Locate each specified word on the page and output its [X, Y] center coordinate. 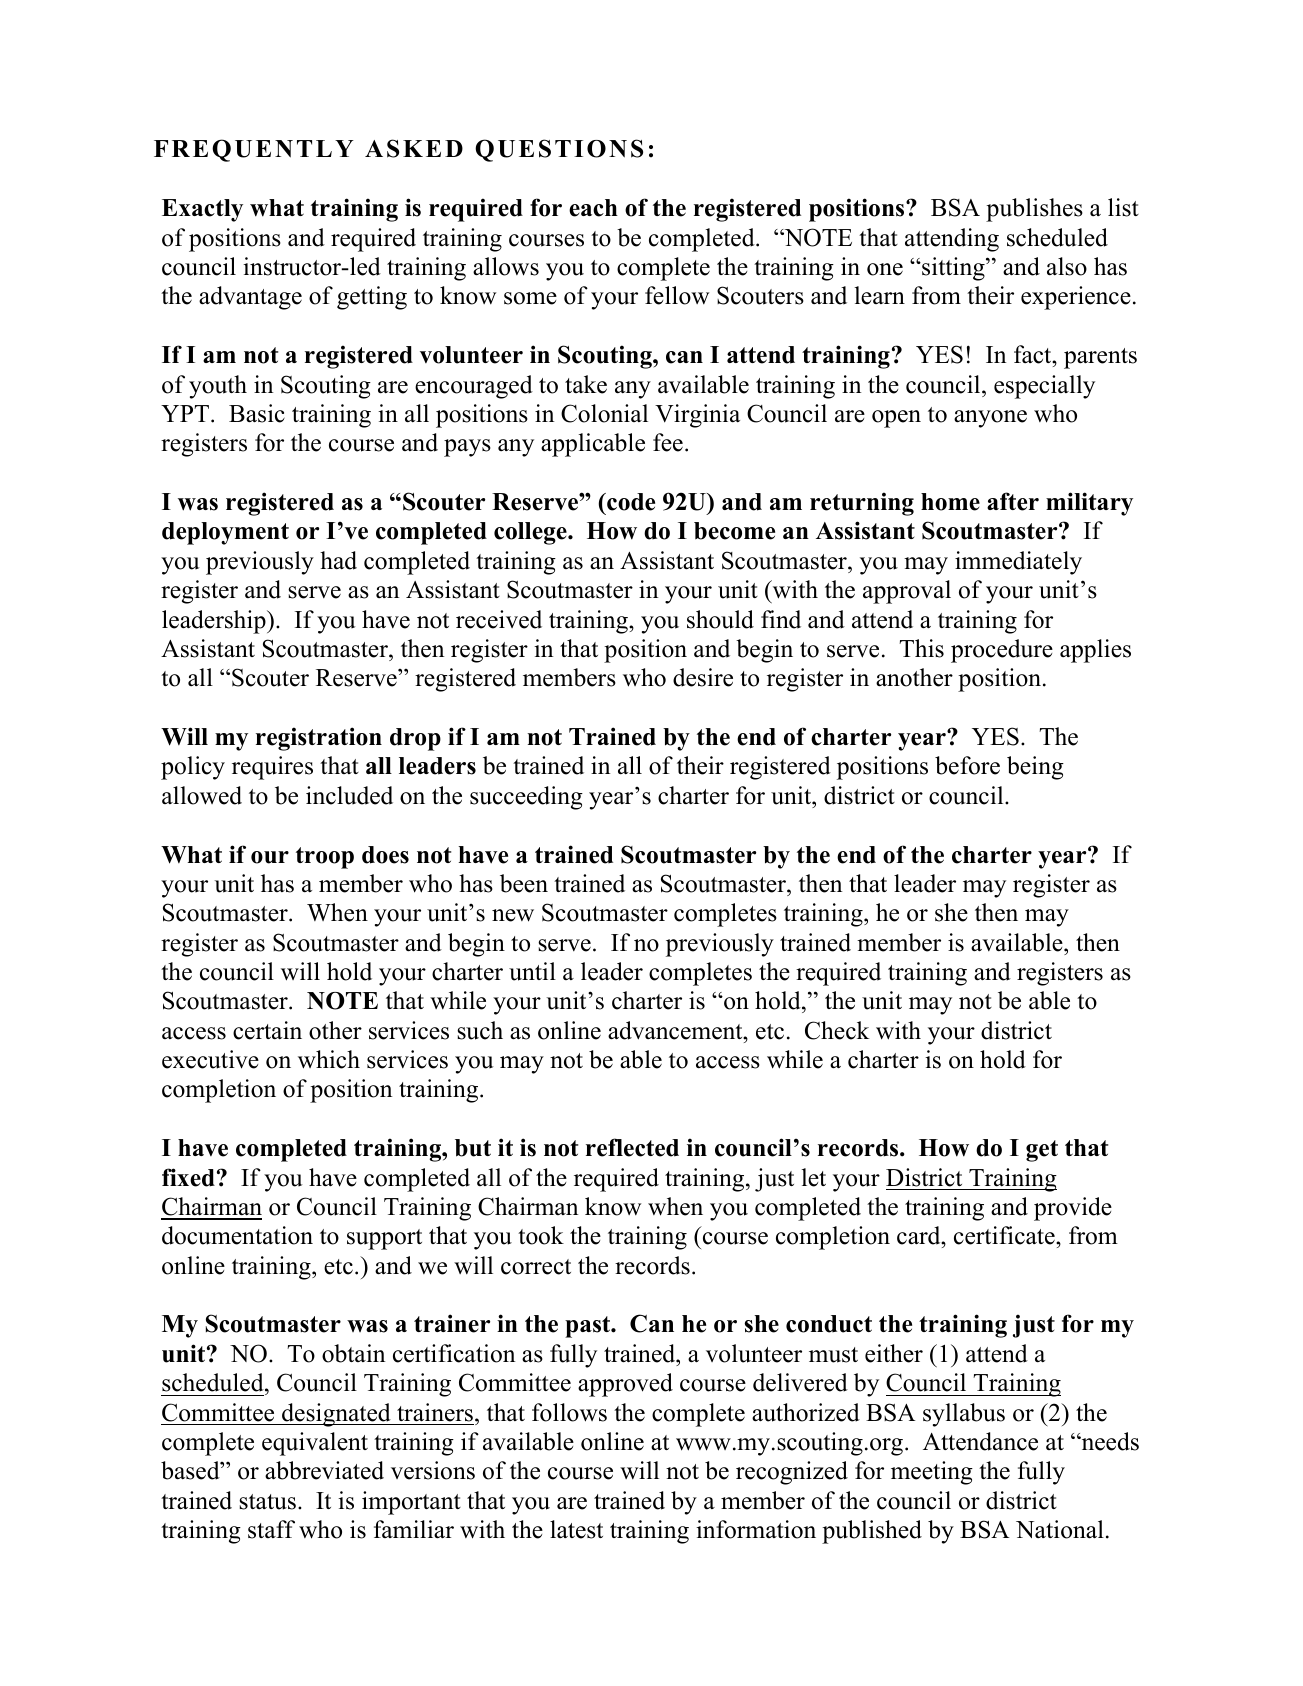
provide [1073, 1209]
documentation [237, 1235]
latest [576, 1529]
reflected [632, 1147]
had [338, 560]
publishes [1034, 210]
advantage [250, 298]
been [524, 883]
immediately [1018, 563]
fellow [677, 295]
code [630, 502]
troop [325, 858]
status [267, 1502]
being [1035, 768]
